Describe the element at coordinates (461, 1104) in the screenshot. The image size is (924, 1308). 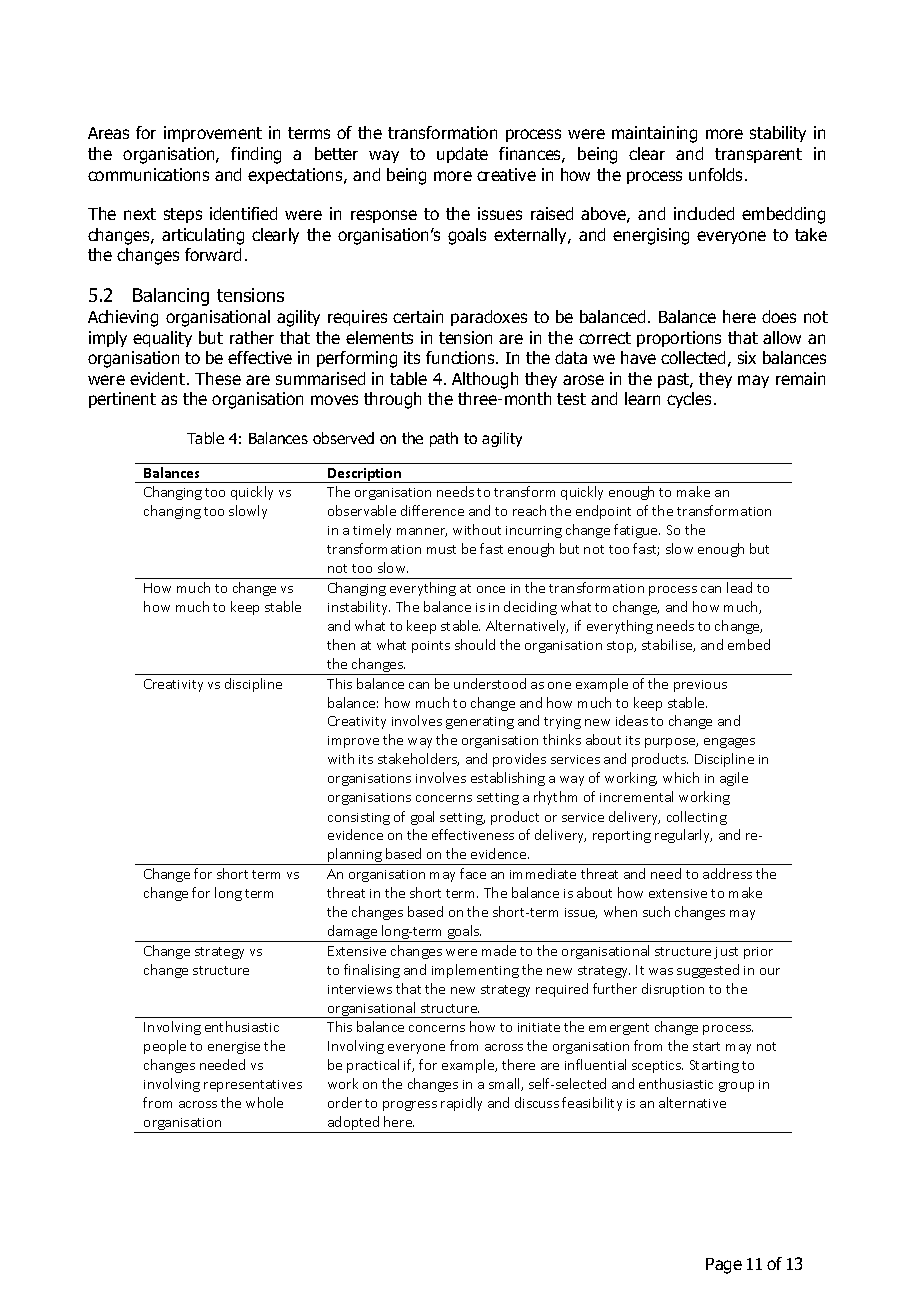
I see `rapidly` at that location.
